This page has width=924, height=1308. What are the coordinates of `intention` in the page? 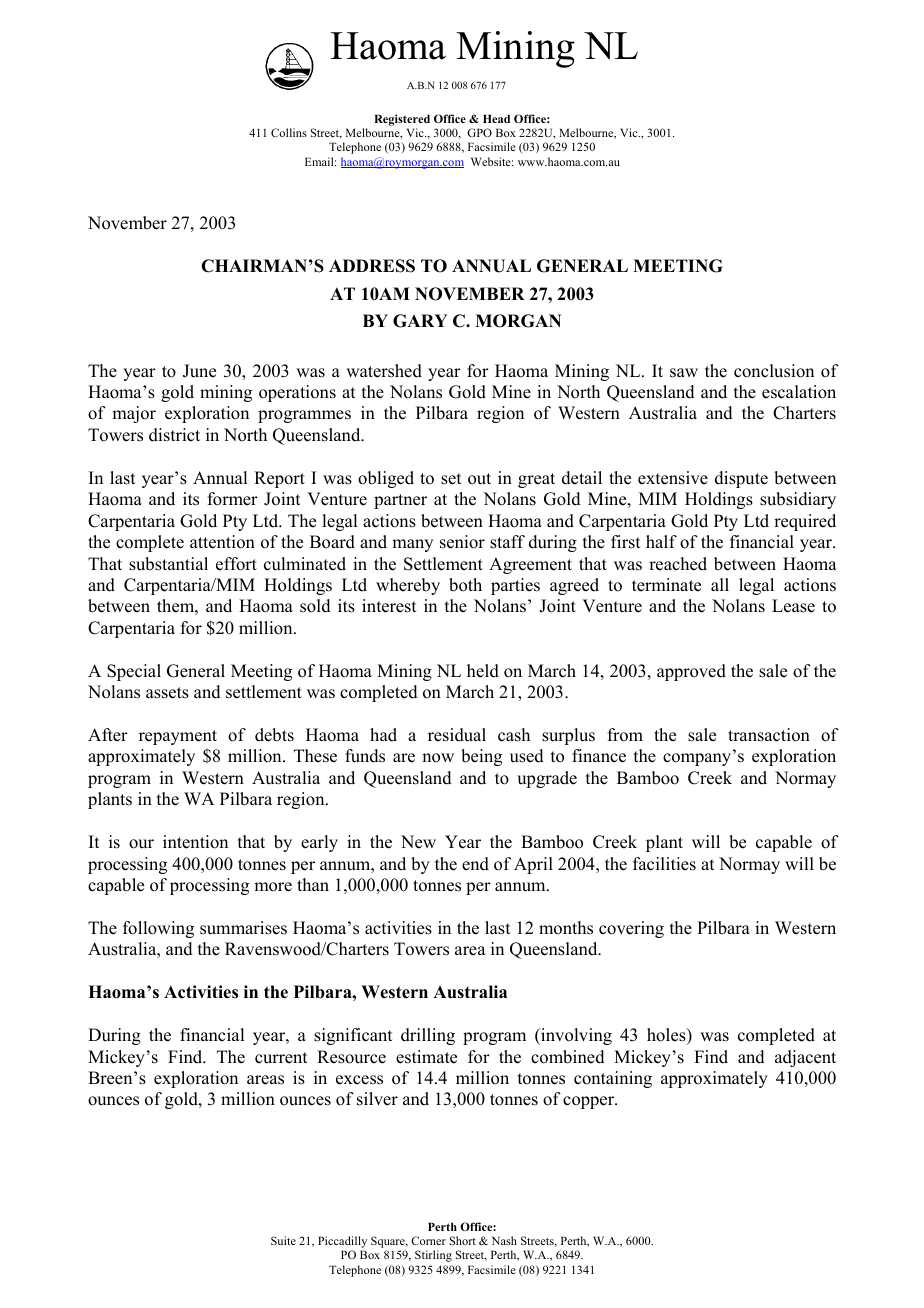 It's located at (195, 842).
